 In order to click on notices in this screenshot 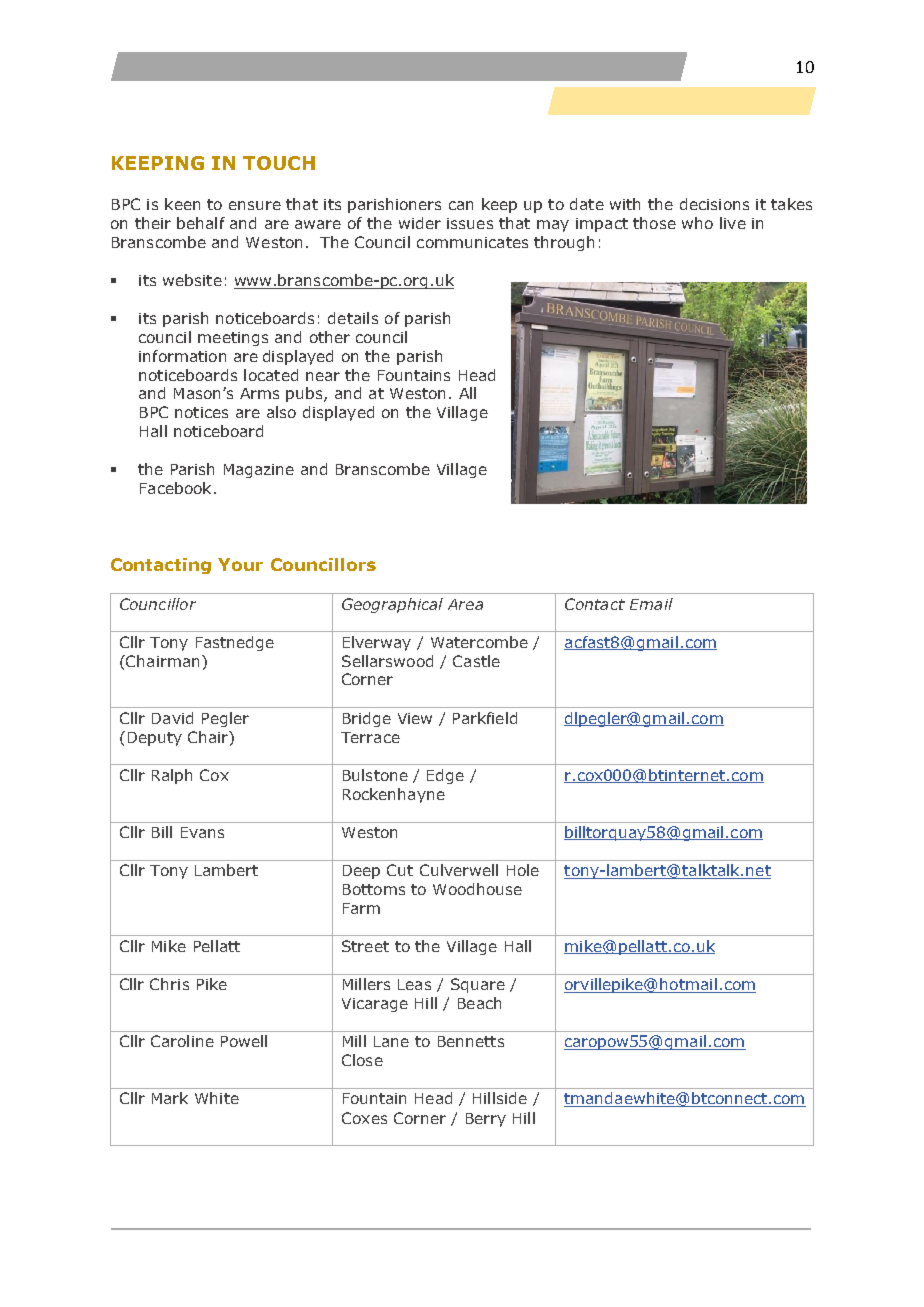, I will do `click(201, 412)`.
